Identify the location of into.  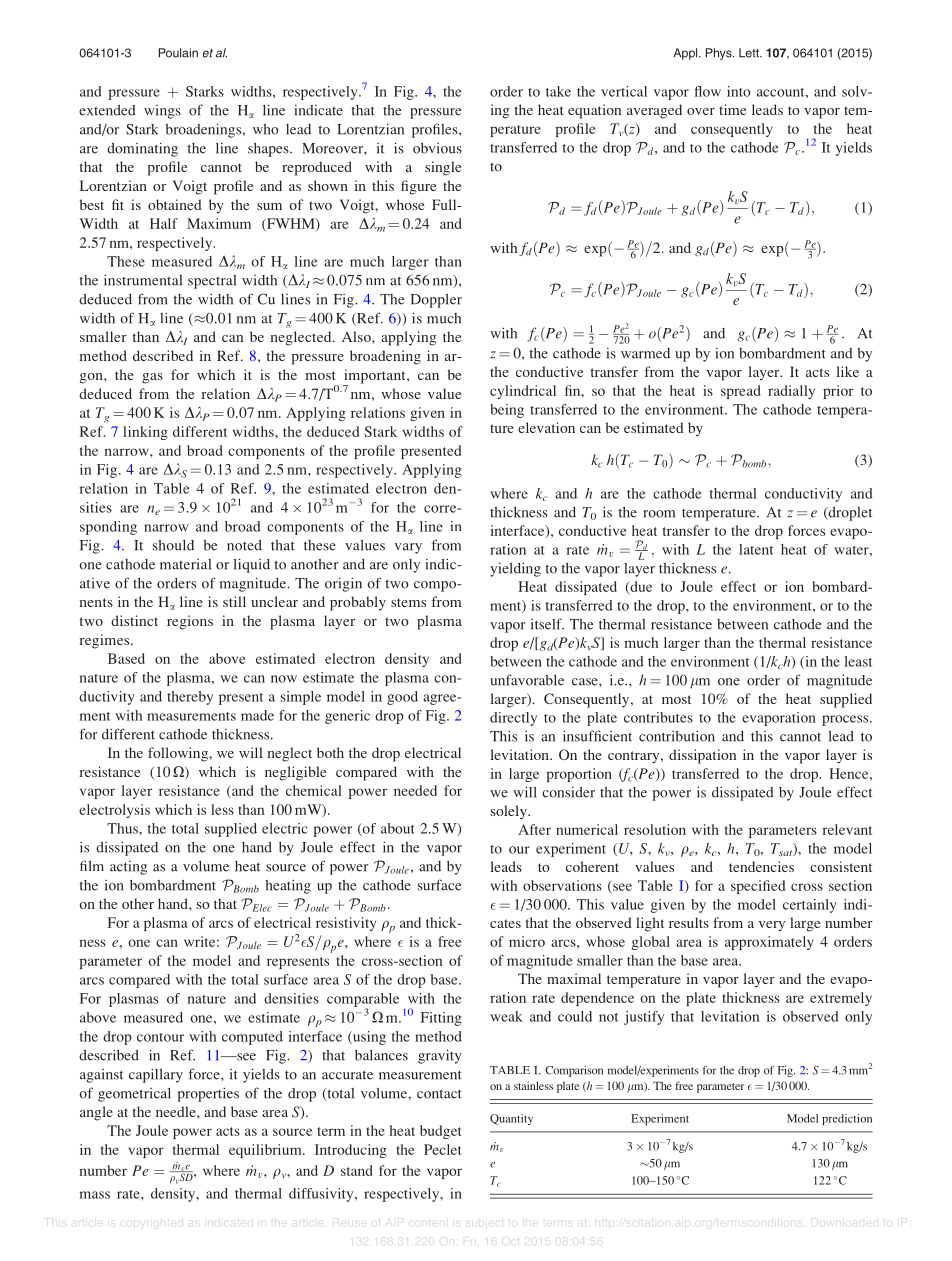
(739, 91).
